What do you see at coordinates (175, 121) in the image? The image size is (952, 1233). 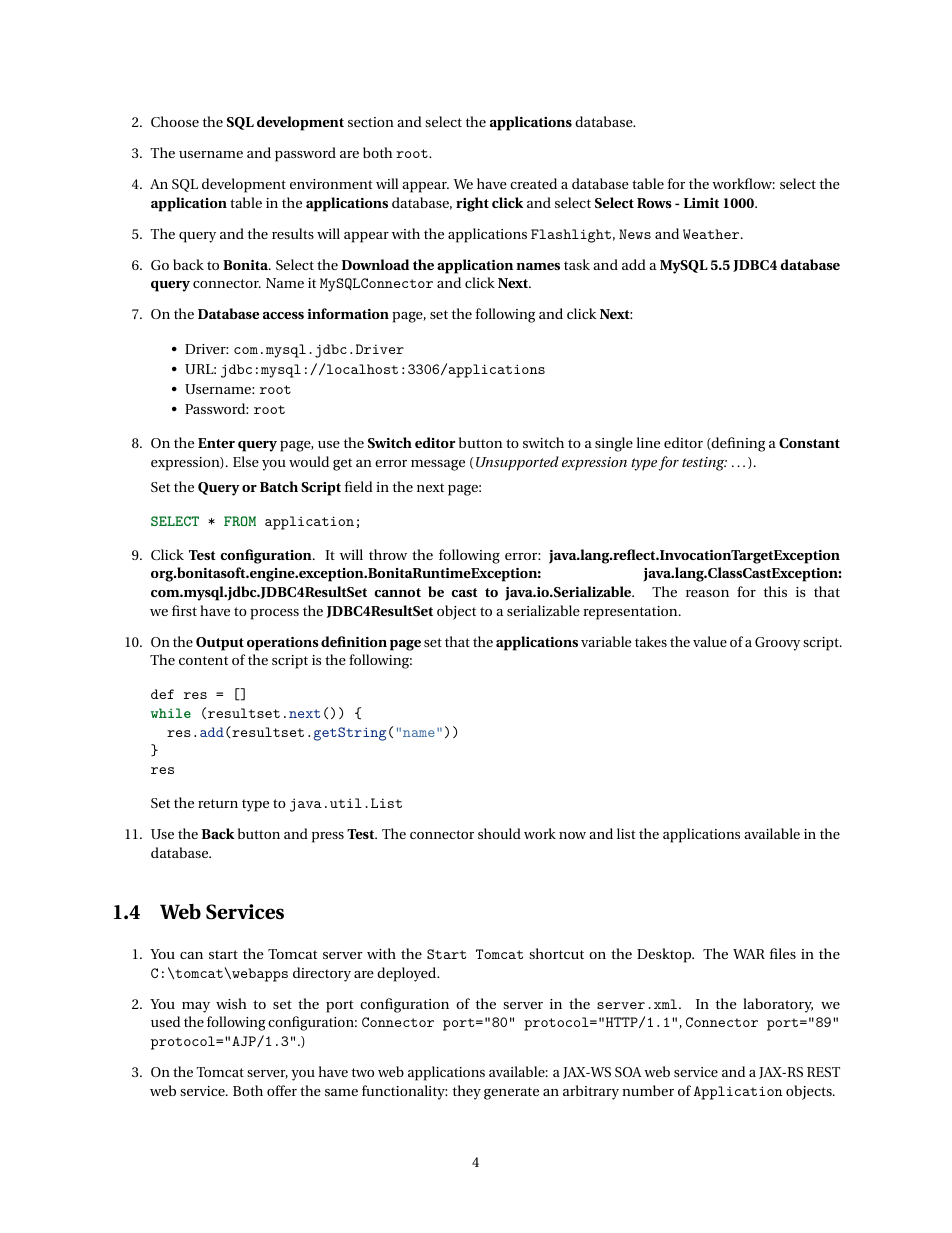 I see `Choose` at bounding box center [175, 121].
